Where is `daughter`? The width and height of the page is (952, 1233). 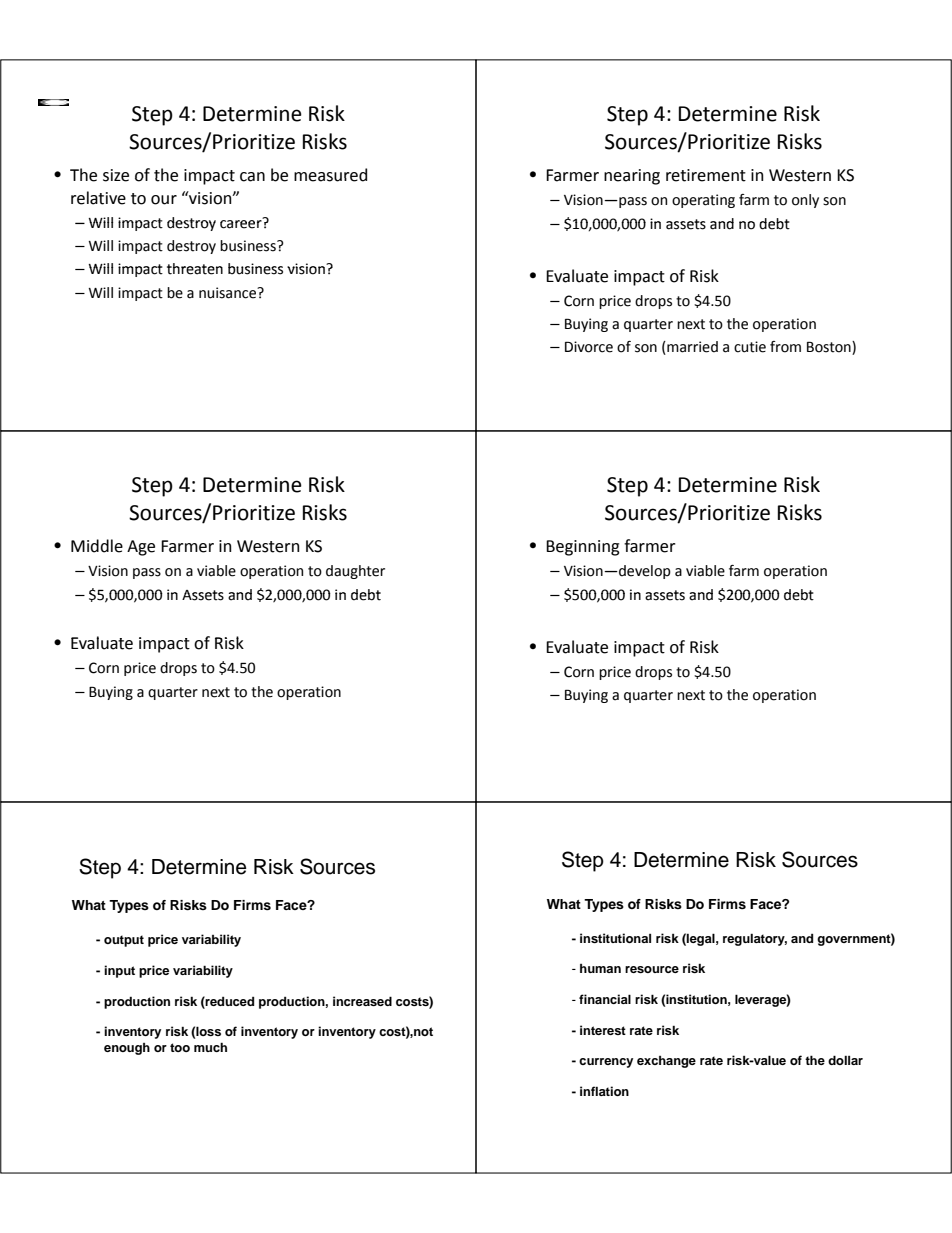
daughter is located at coordinates (355, 572).
